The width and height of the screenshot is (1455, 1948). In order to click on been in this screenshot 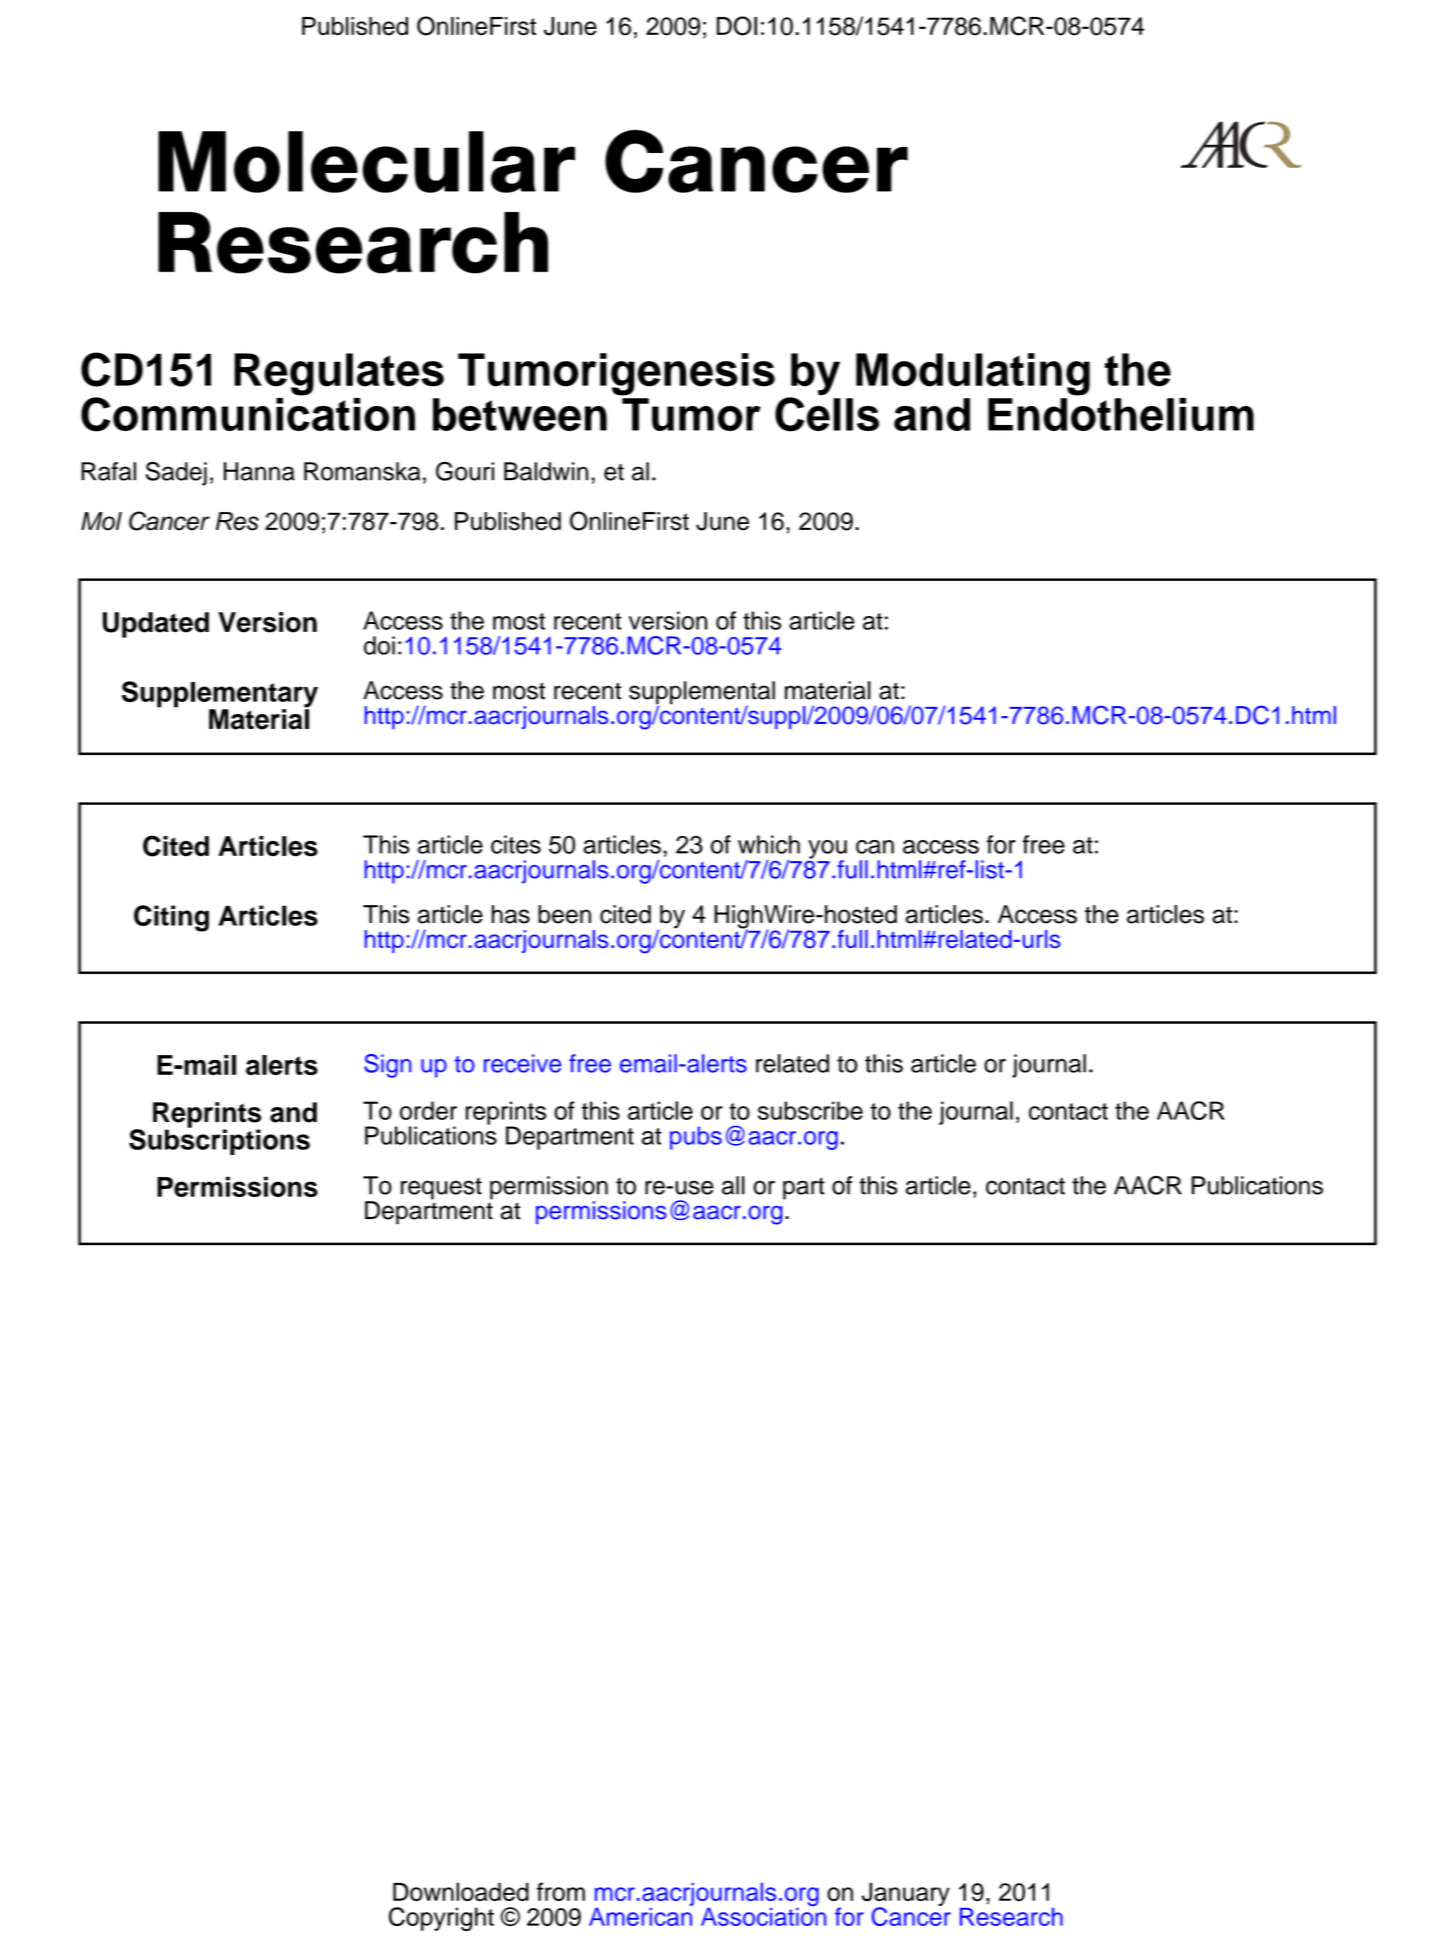, I will do `click(564, 914)`.
